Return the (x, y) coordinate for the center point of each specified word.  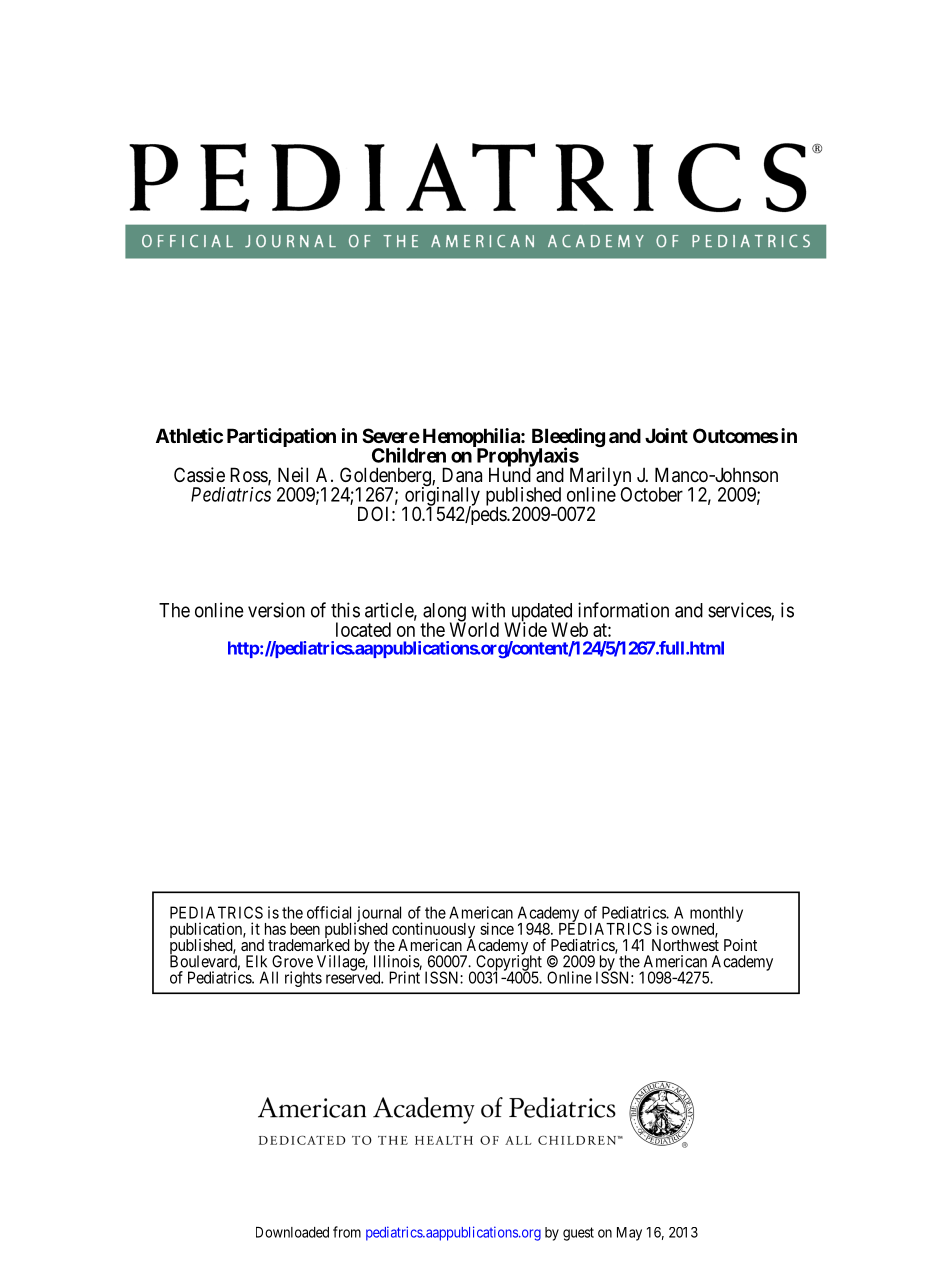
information (623, 610)
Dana (462, 475)
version (276, 610)
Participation (281, 437)
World (474, 629)
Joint (666, 435)
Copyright (508, 963)
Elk (256, 961)
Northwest (685, 944)
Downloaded (292, 1232)
